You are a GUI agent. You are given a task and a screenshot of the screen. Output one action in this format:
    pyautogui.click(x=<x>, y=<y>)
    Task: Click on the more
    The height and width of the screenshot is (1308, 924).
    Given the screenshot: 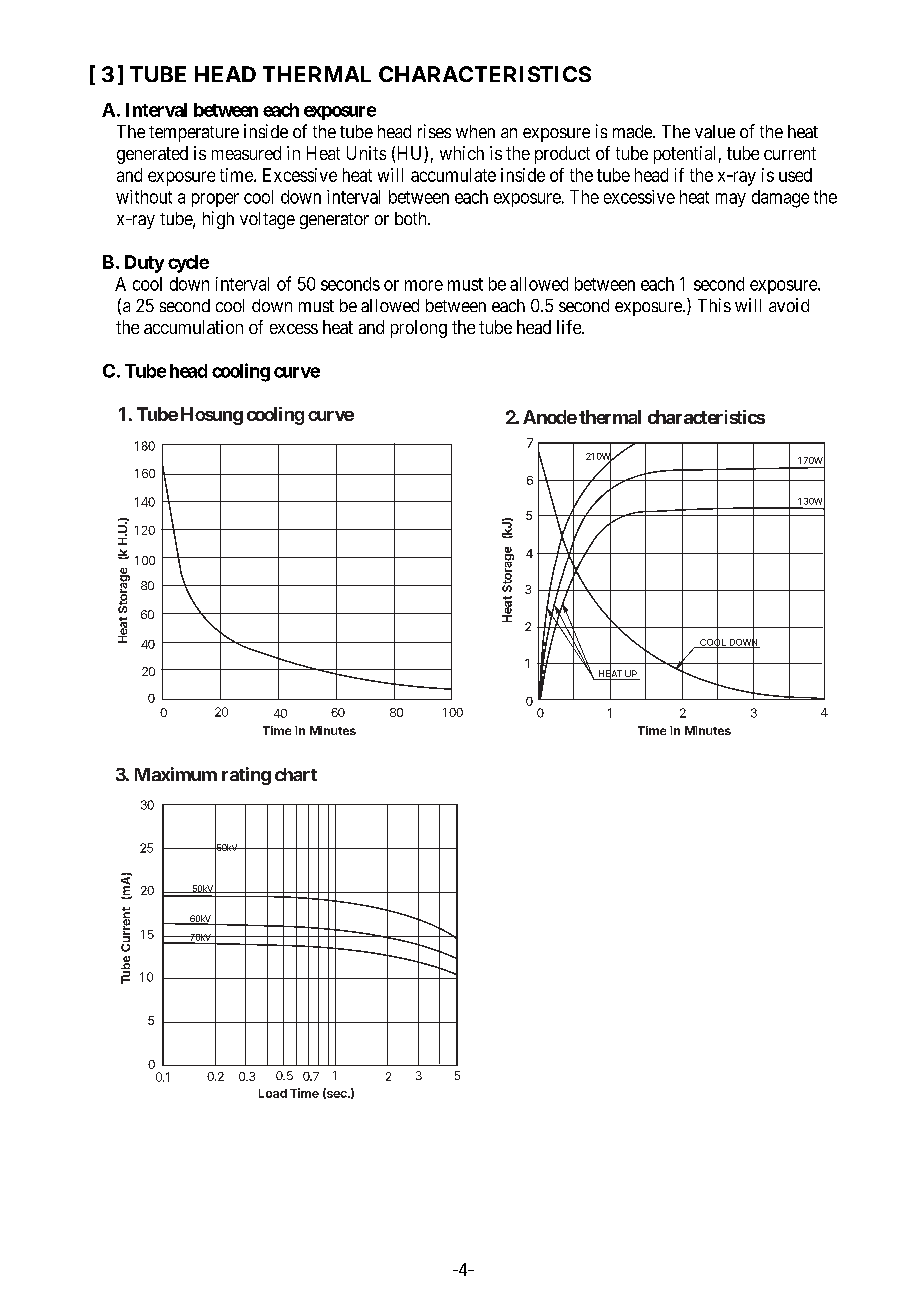 What is the action you would take?
    pyautogui.click(x=424, y=285)
